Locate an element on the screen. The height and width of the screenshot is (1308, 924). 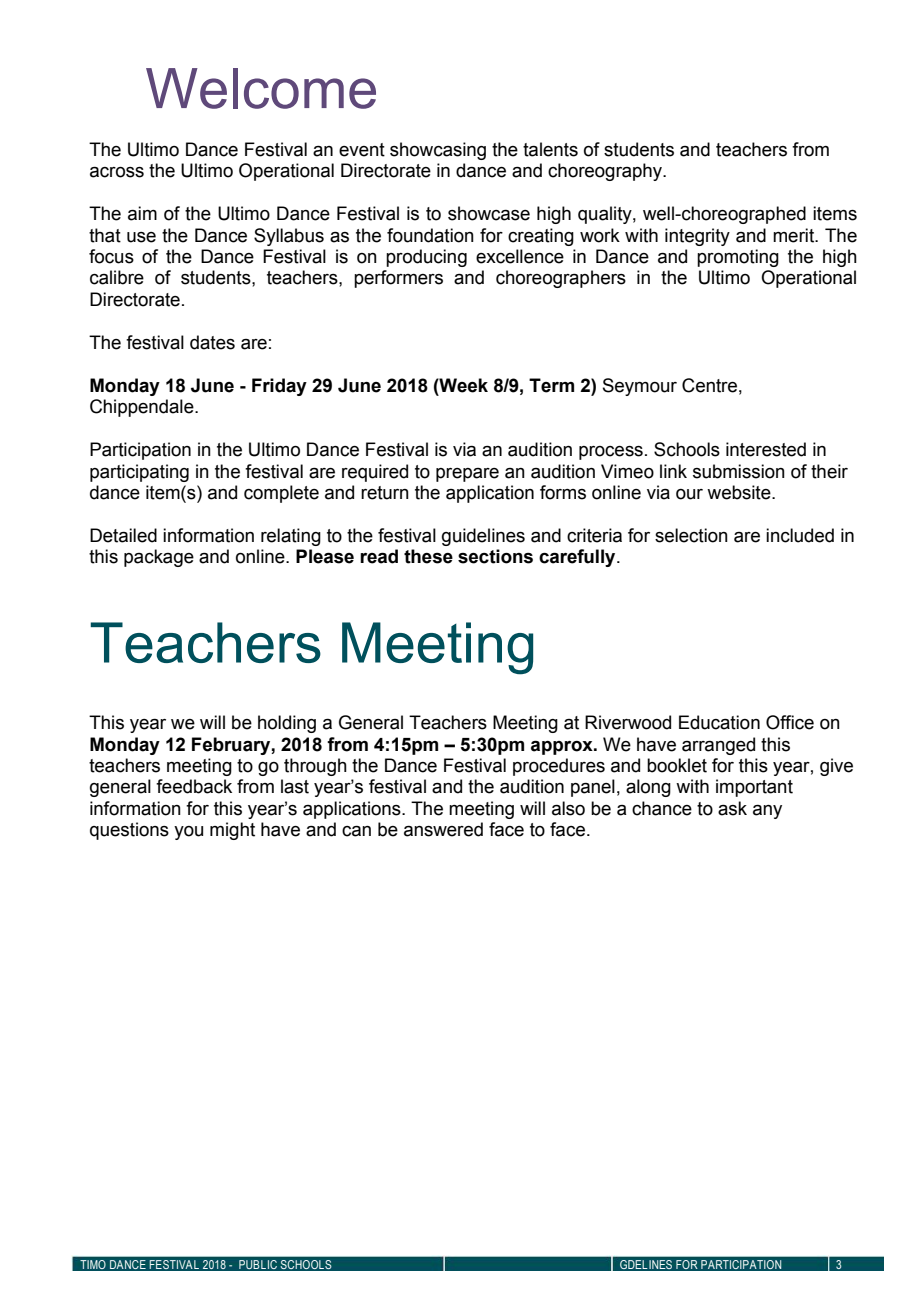
choreography is located at coordinates (606, 172).
